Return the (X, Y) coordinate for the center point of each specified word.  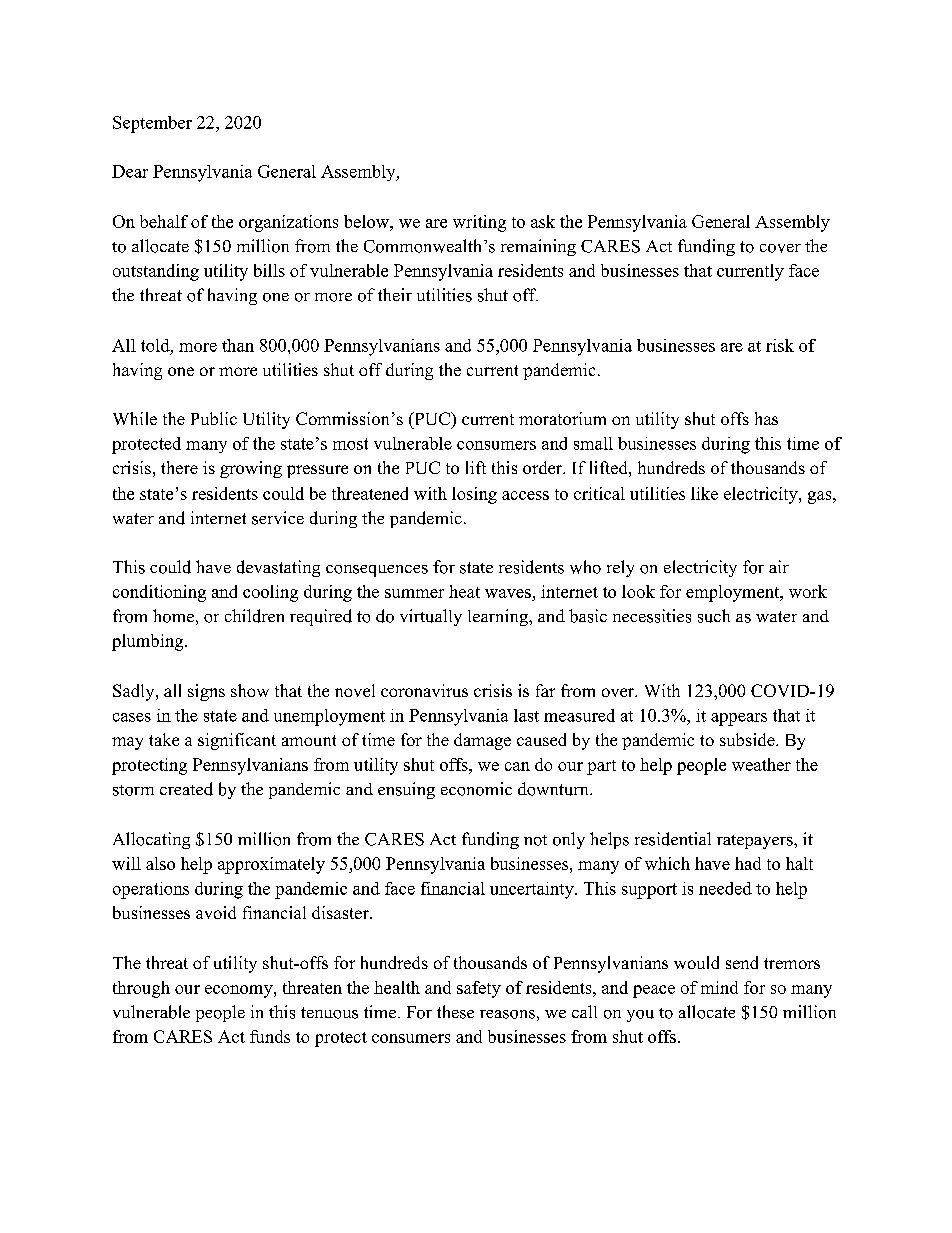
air (779, 566)
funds (270, 1036)
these (455, 1012)
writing (479, 223)
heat (464, 591)
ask (543, 221)
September (152, 124)
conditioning (159, 593)
